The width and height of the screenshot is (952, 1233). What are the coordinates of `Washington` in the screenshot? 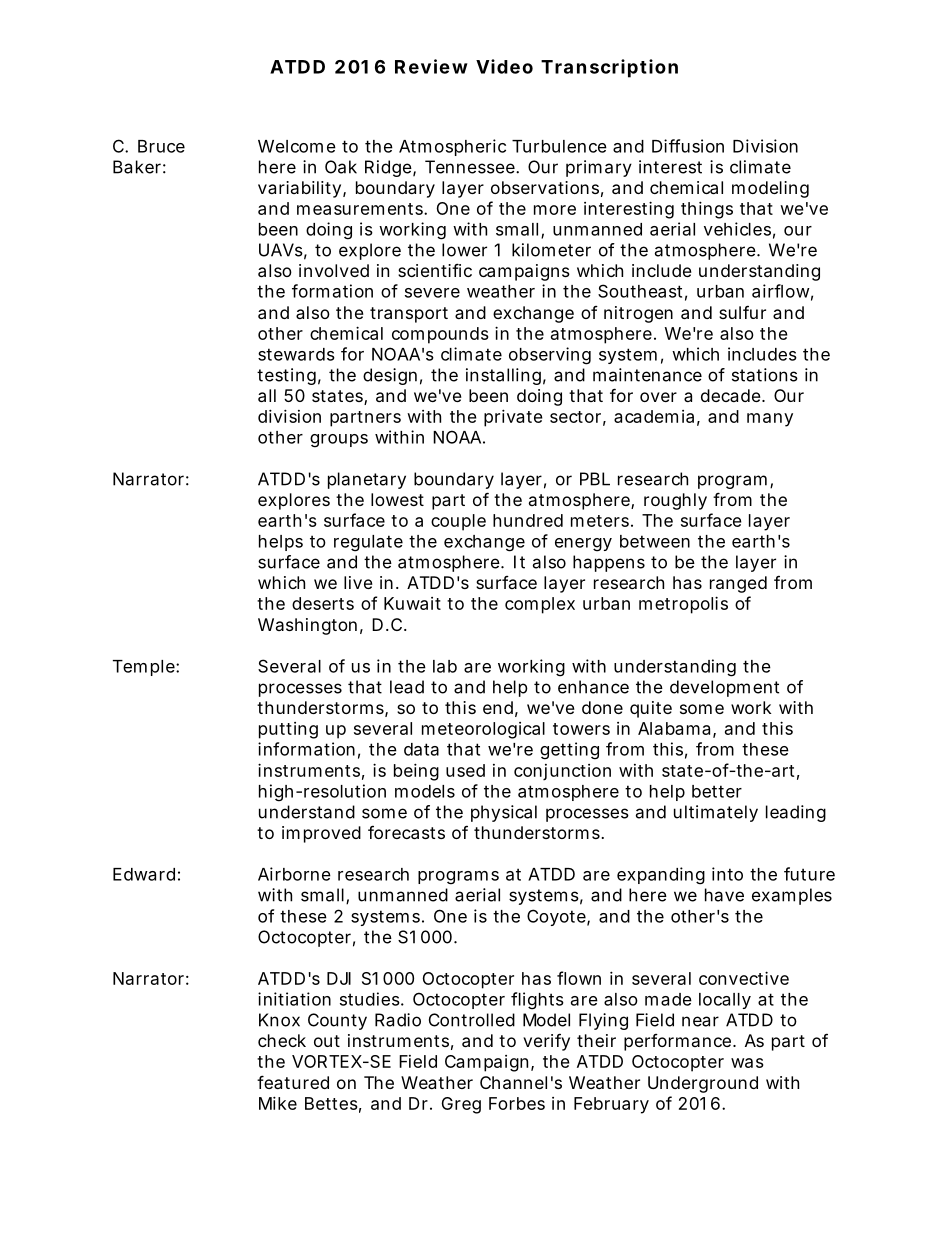 It's located at (307, 626).
